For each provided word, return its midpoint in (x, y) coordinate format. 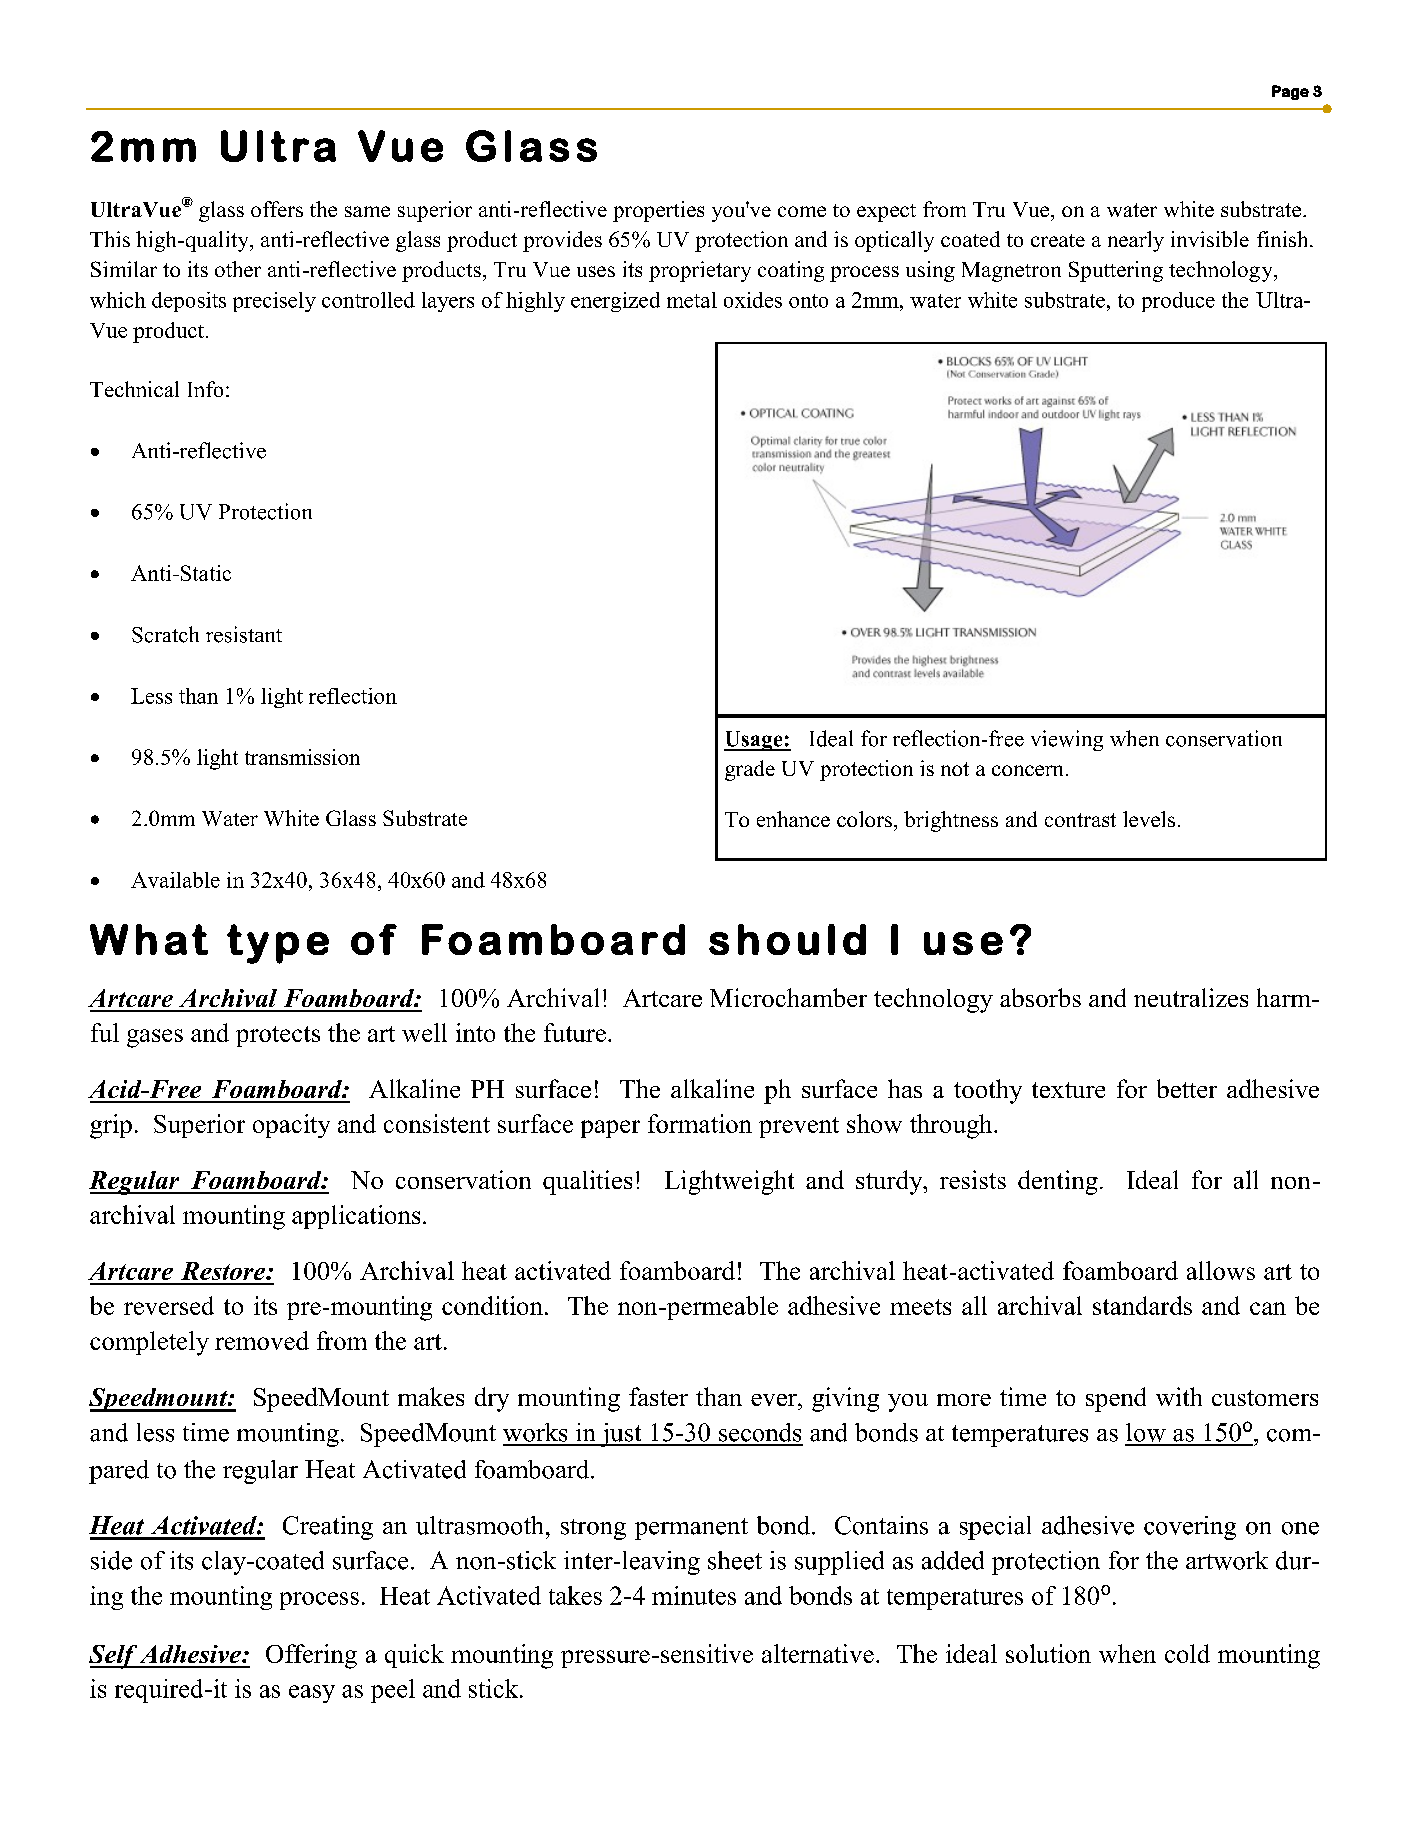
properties (658, 211)
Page (1290, 92)
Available (175, 880)
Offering (311, 1656)
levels (1149, 819)
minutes (694, 1595)
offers (277, 209)
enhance (793, 819)
